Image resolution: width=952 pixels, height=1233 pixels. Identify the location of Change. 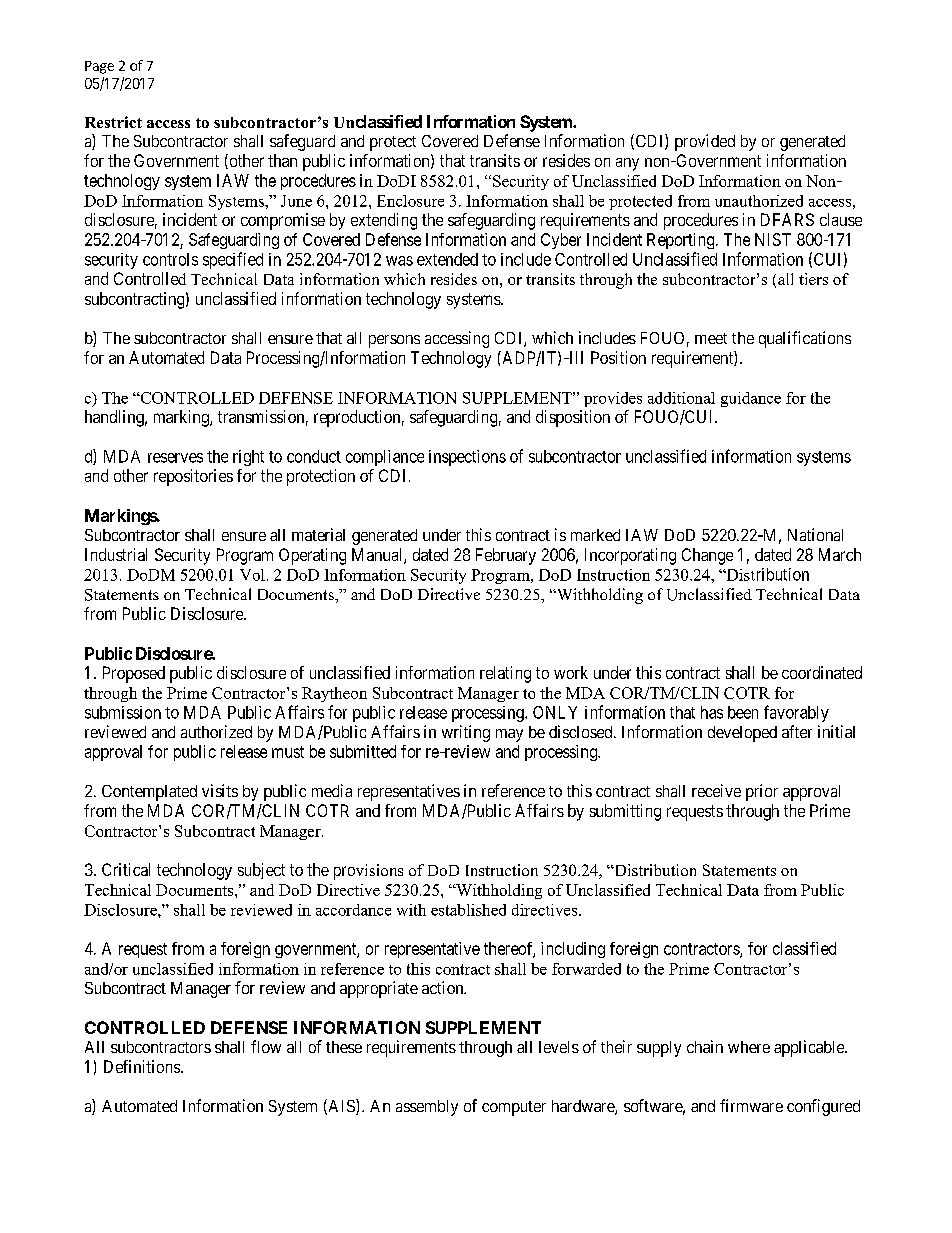
(707, 556).
